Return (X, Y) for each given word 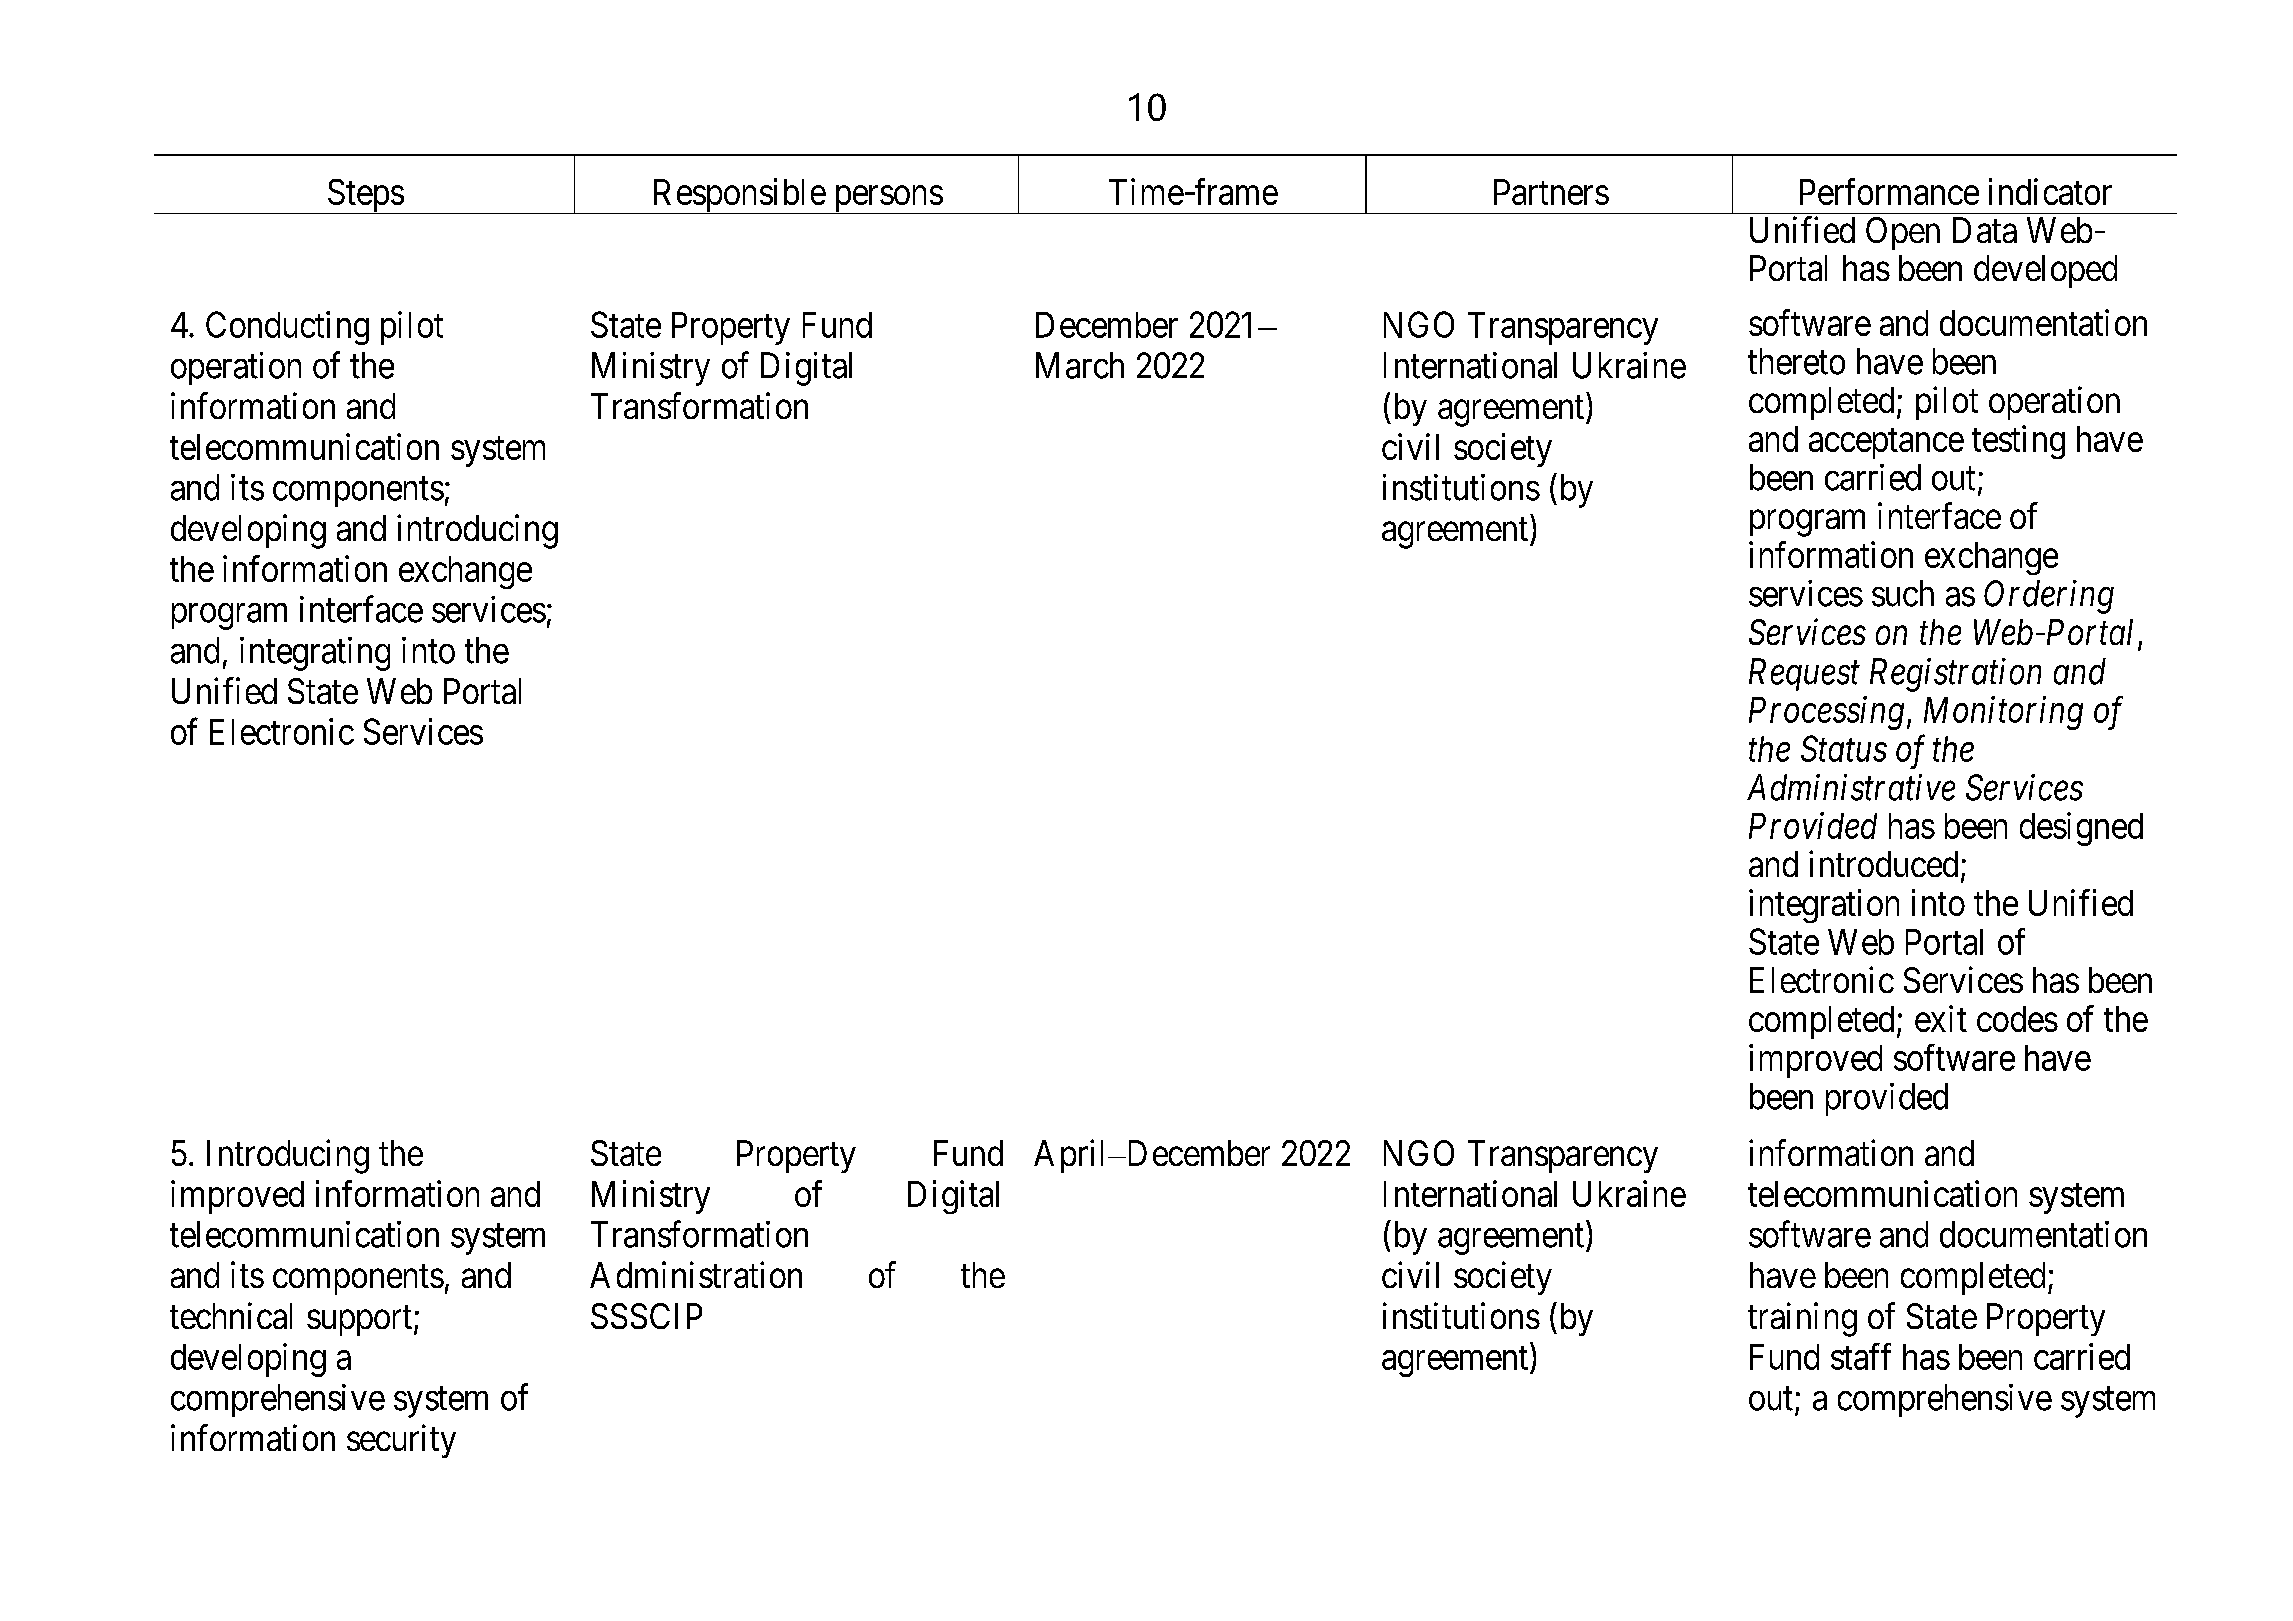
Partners (1551, 192)
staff (1861, 1356)
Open (1903, 233)
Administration (696, 1274)
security (401, 1441)
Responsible (738, 196)
